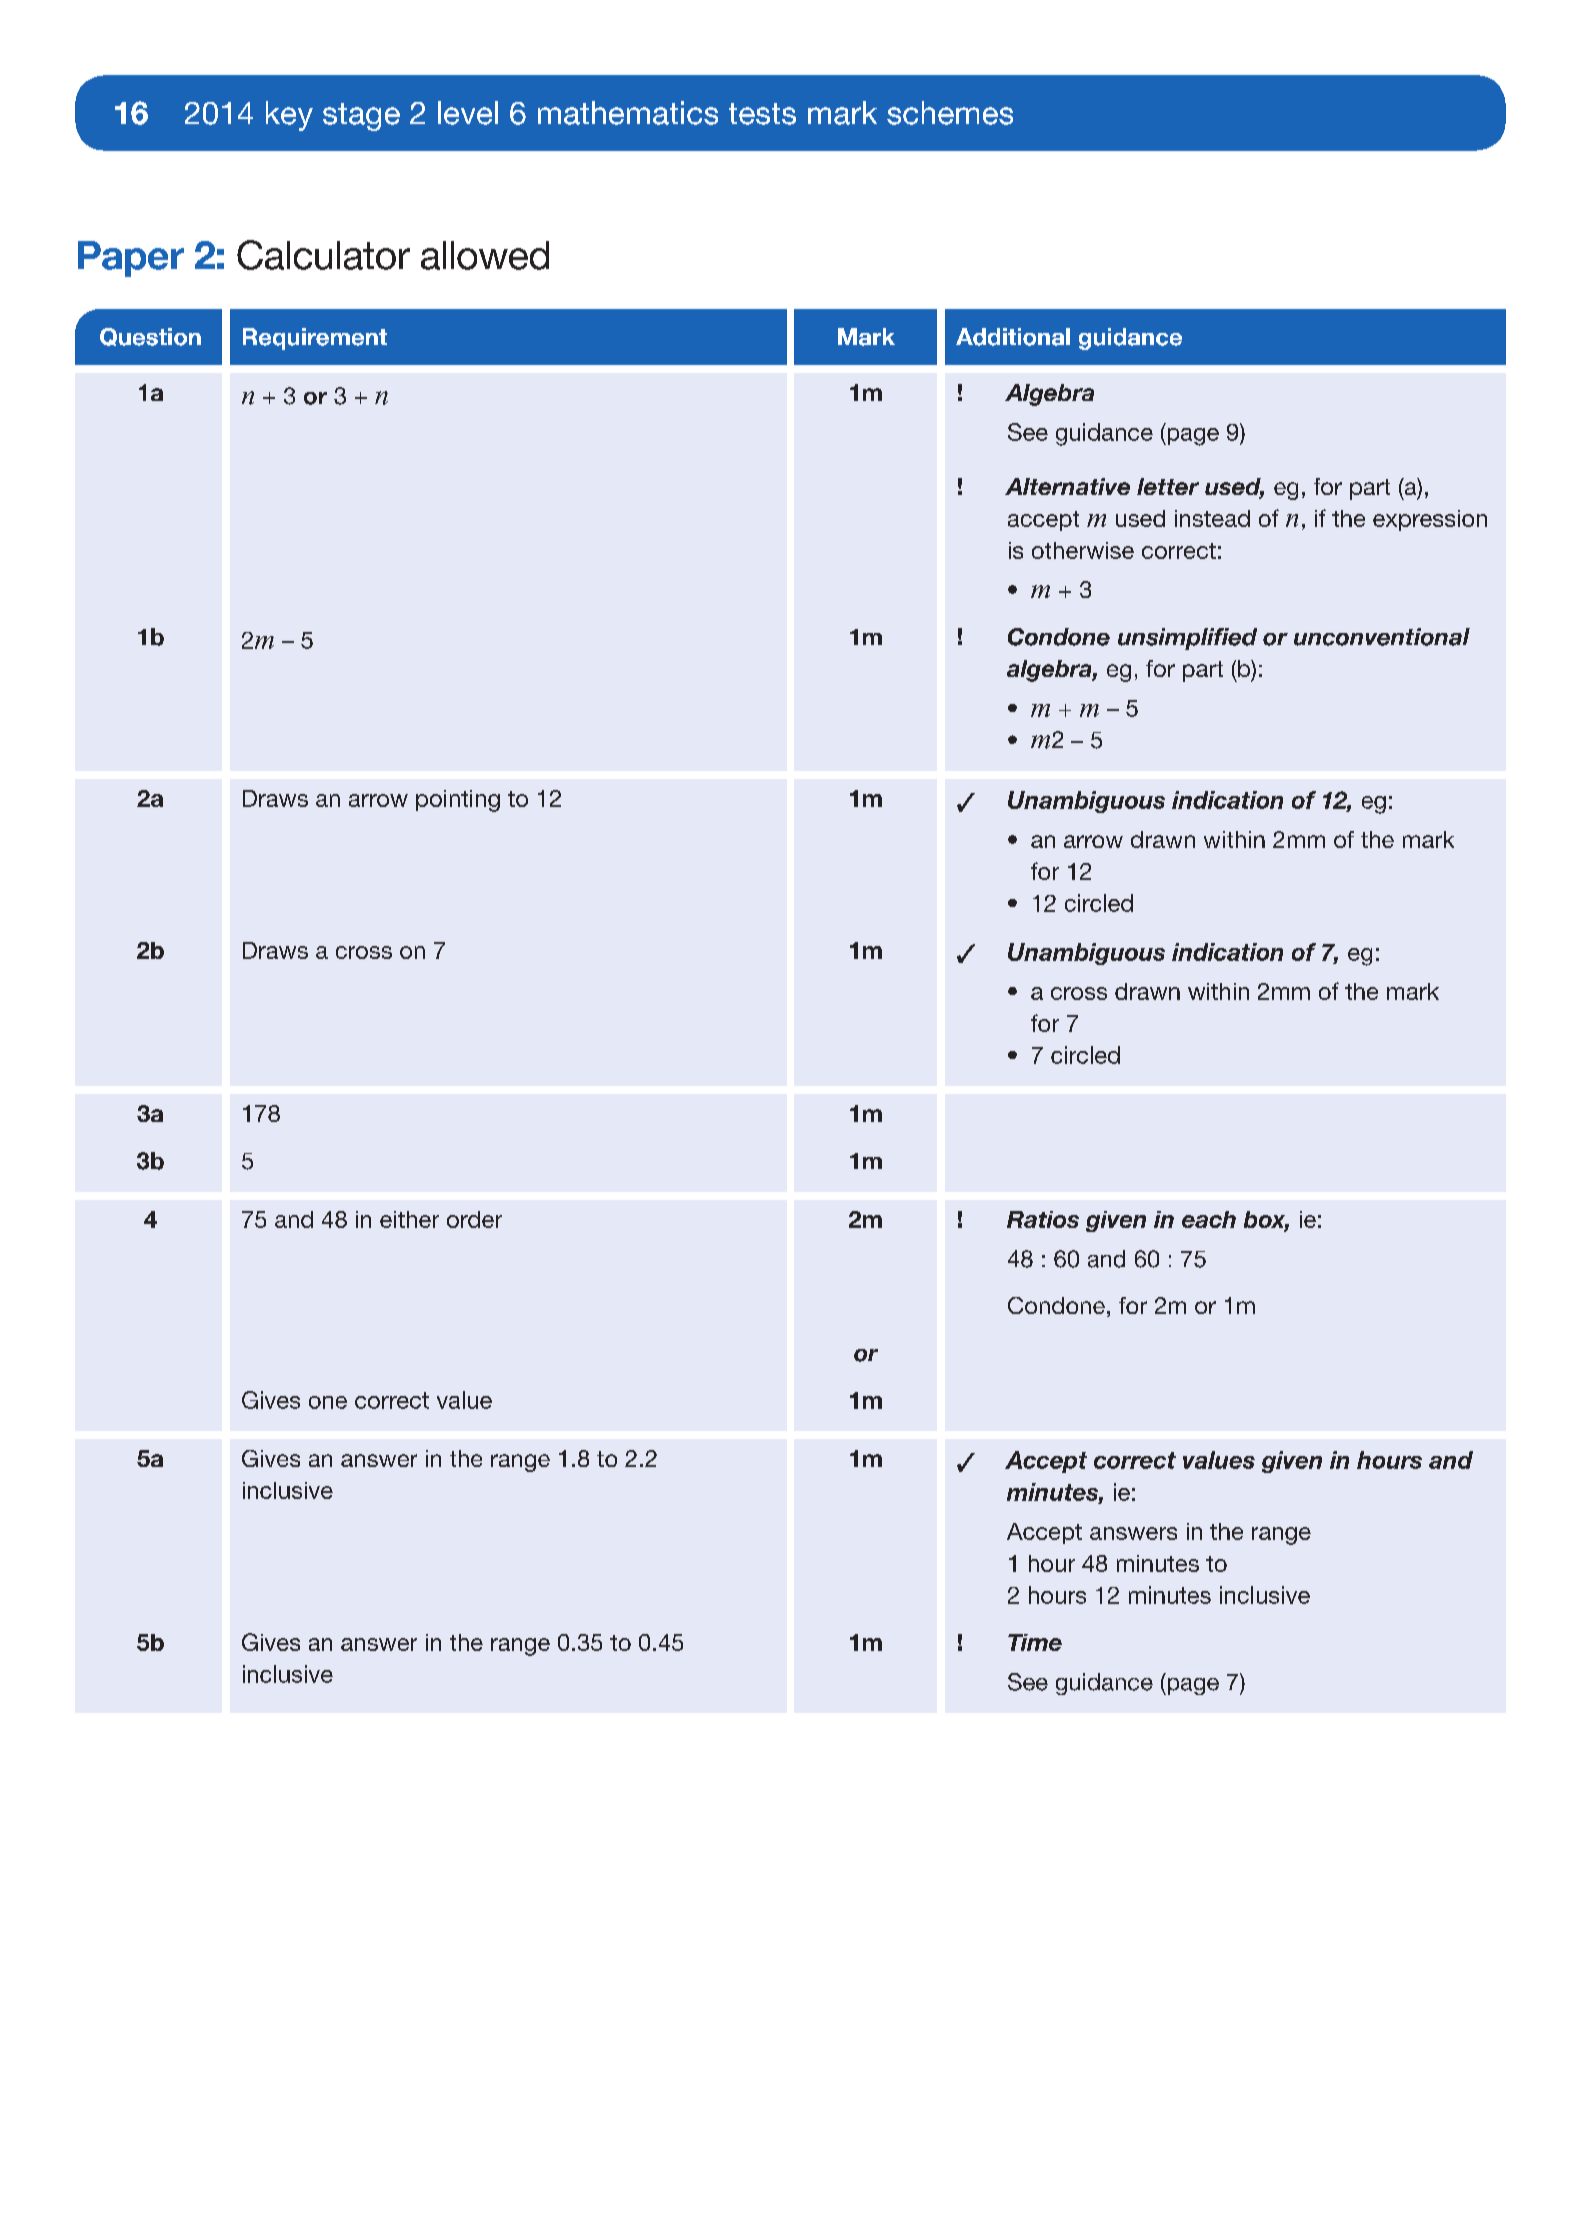  Describe the element at coordinates (409, 1219) in the document. I see `either` at that location.
